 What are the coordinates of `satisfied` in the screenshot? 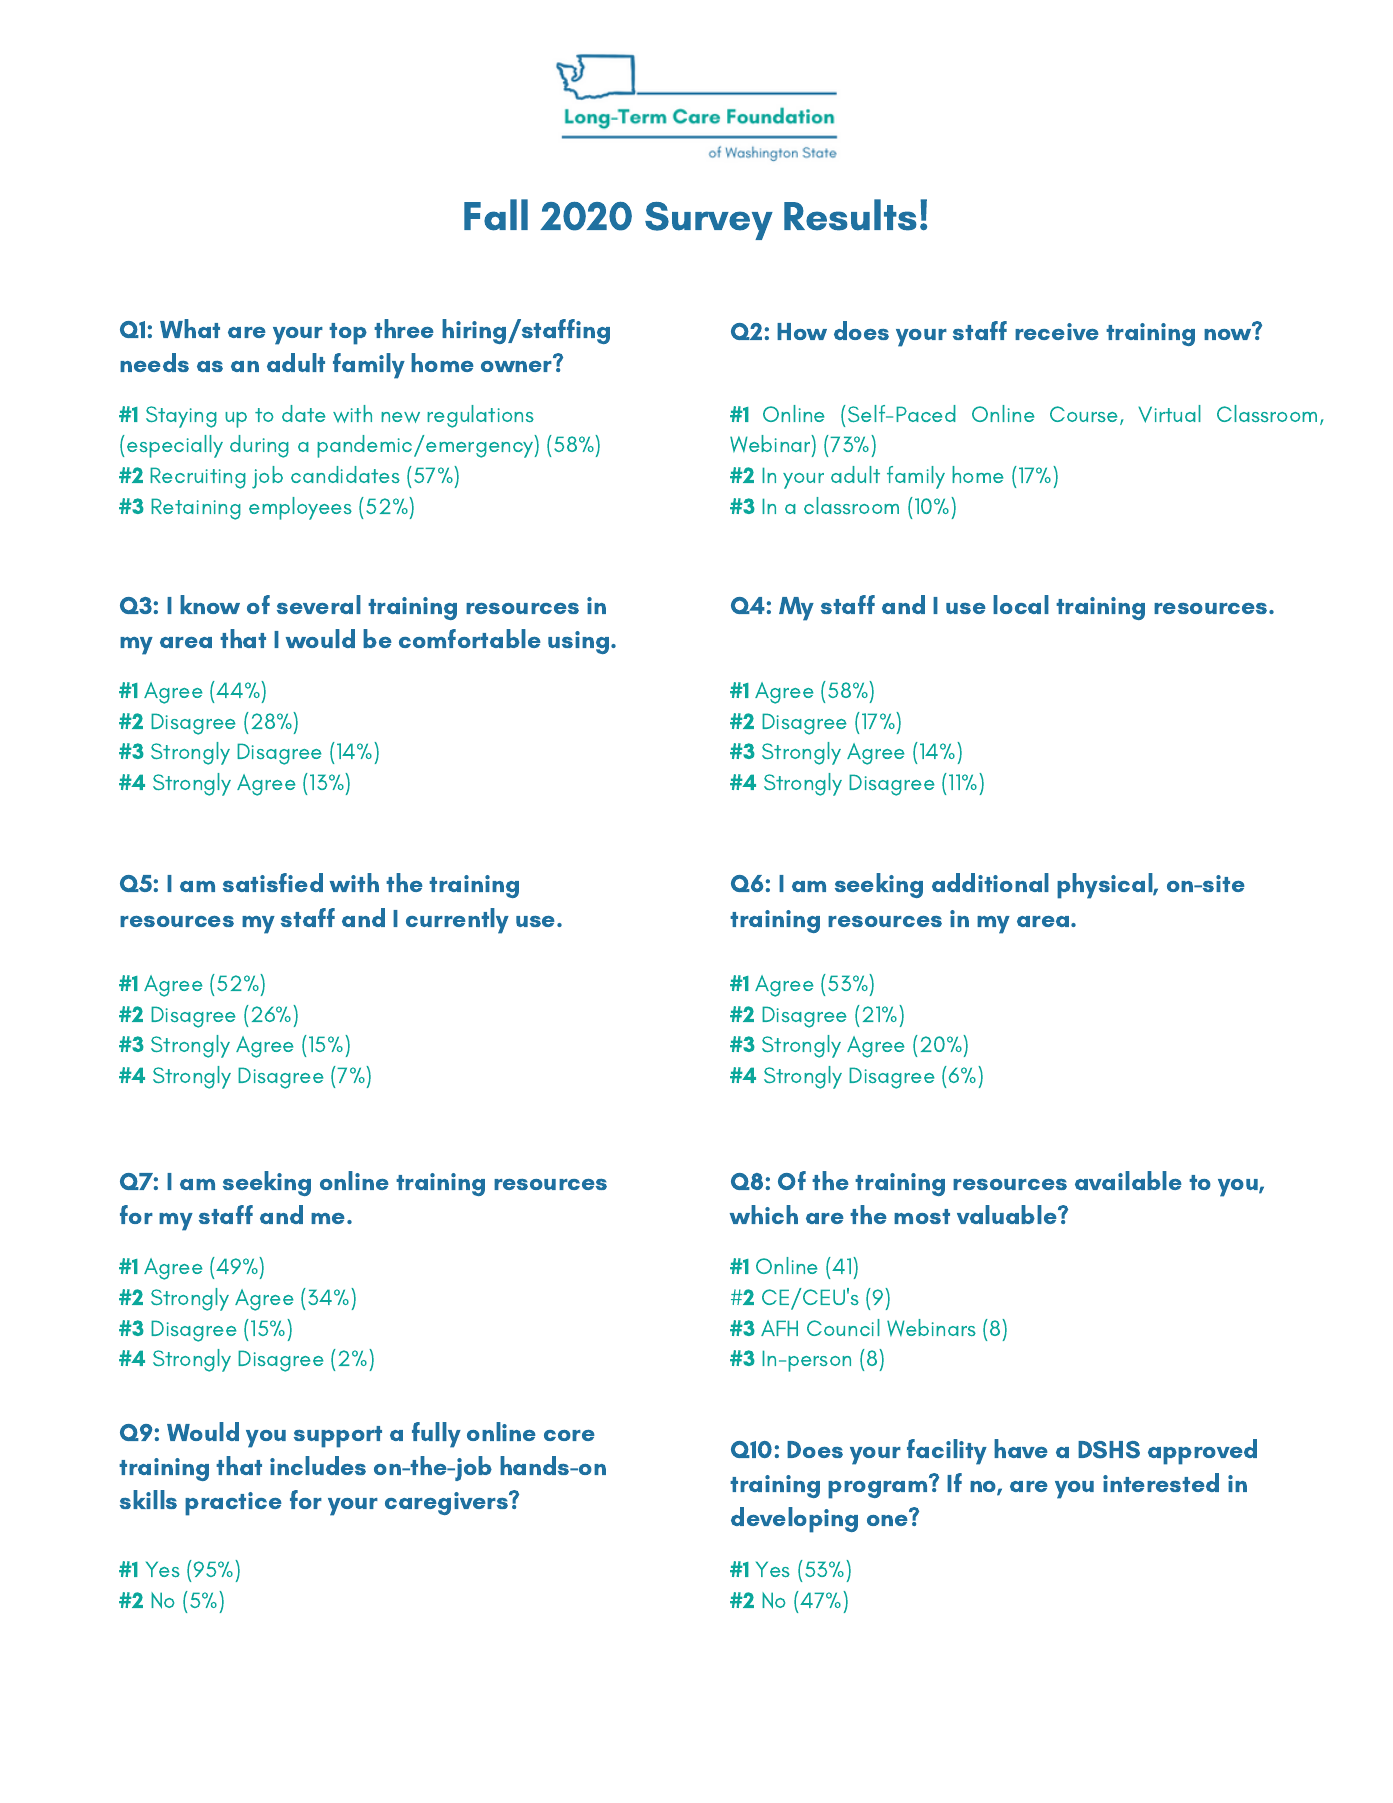 It's located at (273, 882).
